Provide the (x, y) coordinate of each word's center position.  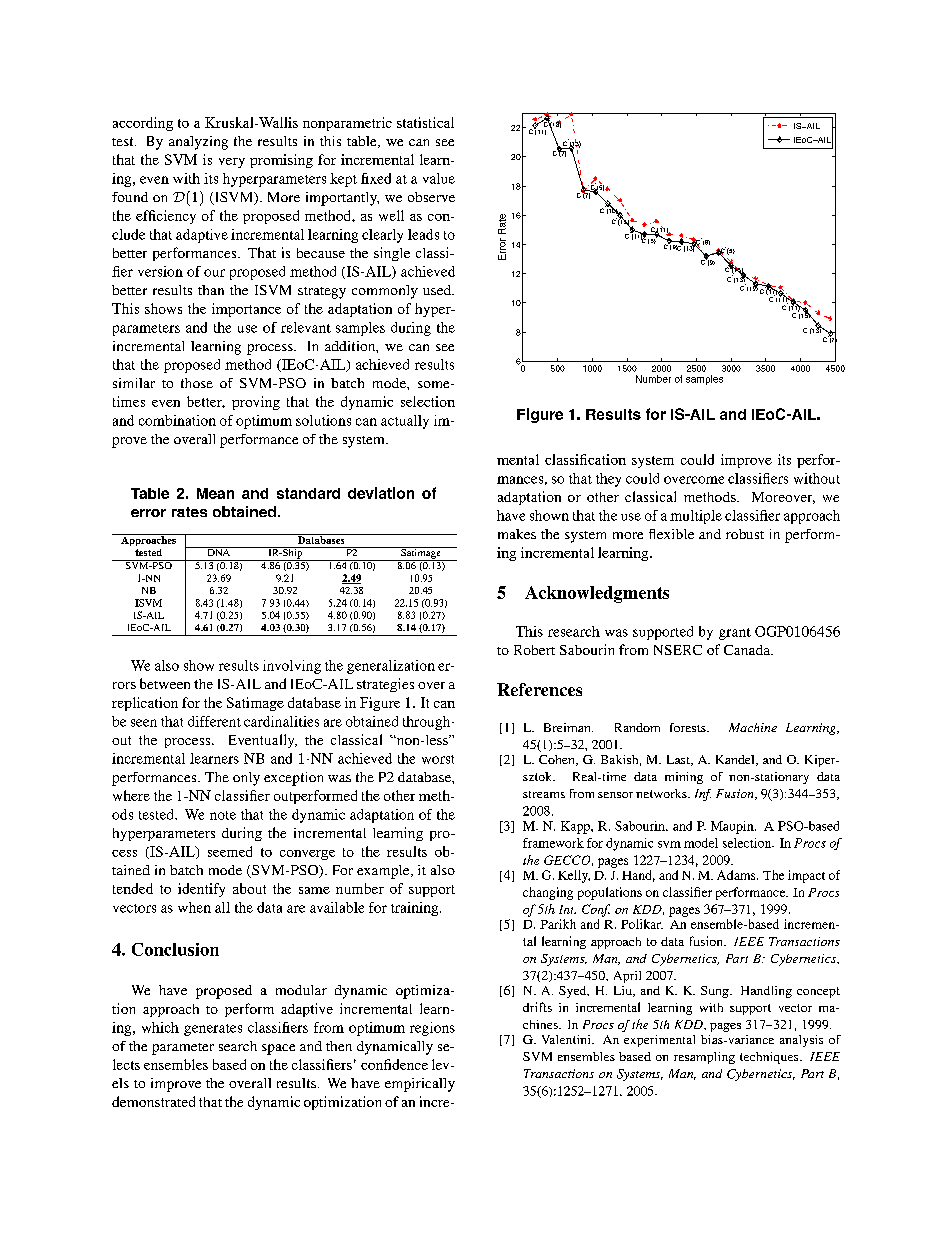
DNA (219, 551)
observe (431, 197)
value (439, 178)
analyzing (198, 143)
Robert (534, 650)
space (278, 1049)
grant (735, 634)
